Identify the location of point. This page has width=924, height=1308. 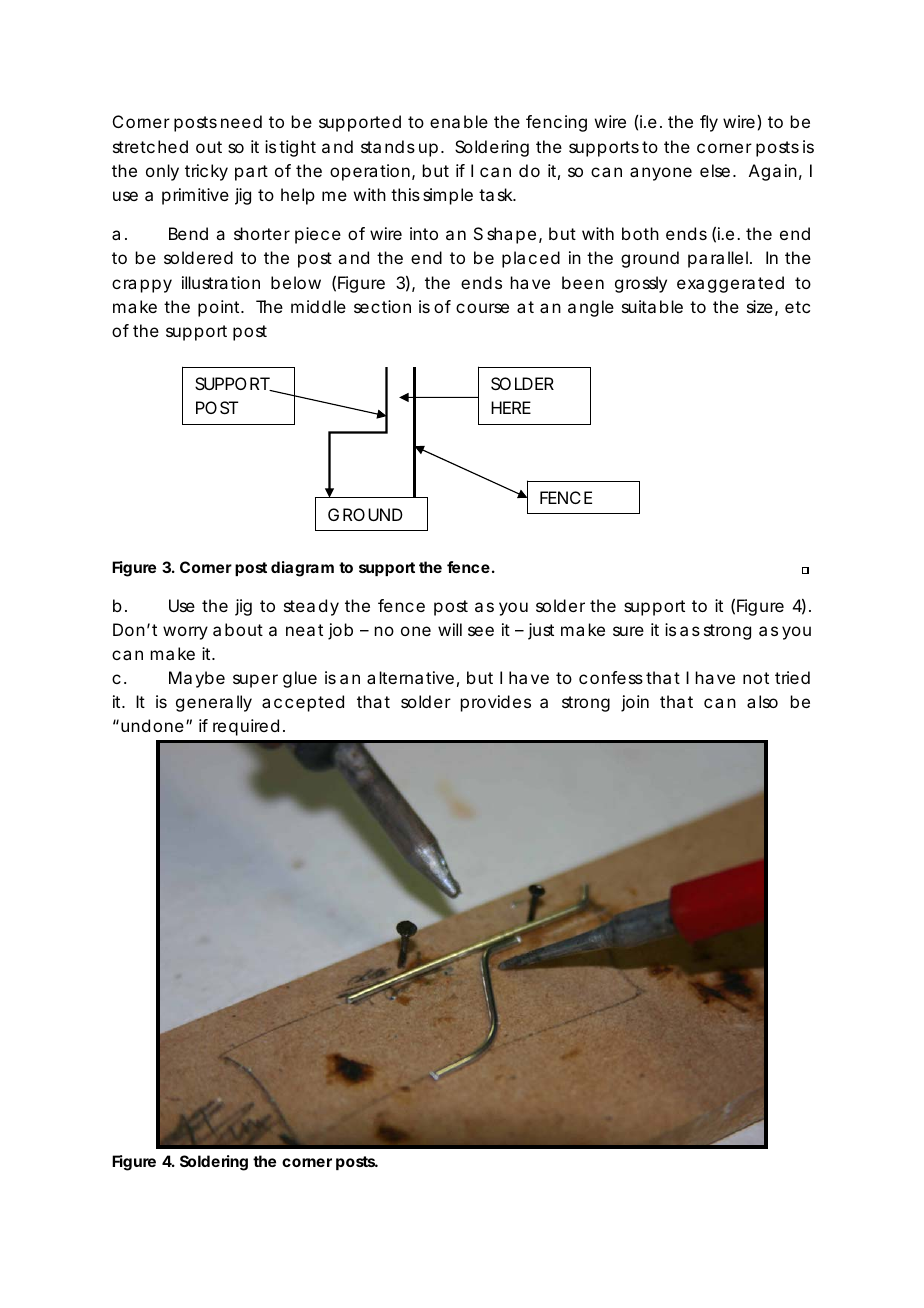
(220, 308).
